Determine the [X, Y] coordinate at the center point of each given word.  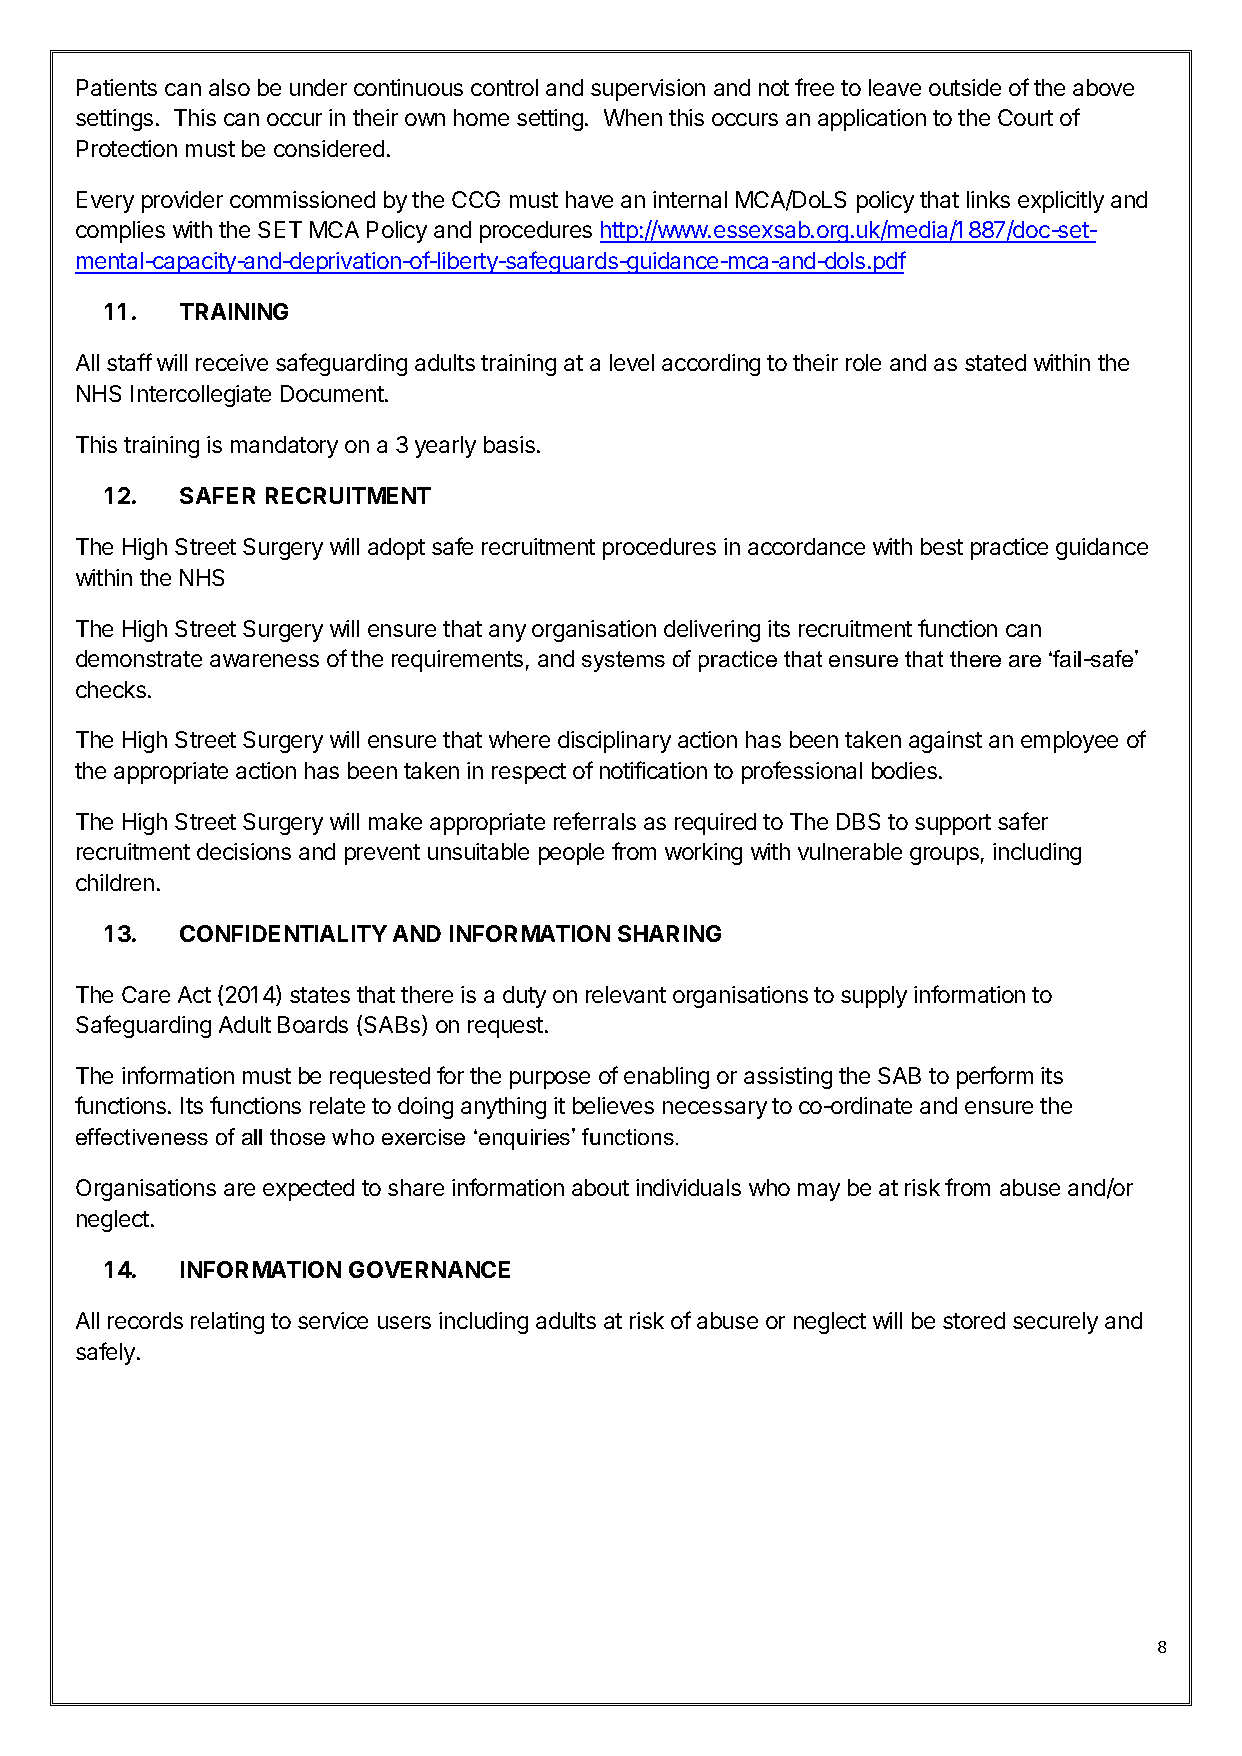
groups [944, 856]
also [229, 87]
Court [1025, 117]
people [571, 854]
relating [227, 1323]
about [600, 1187]
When [633, 117]
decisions [244, 851]
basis [509, 444]
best [942, 546]
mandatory [284, 447]
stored [974, 1320]
